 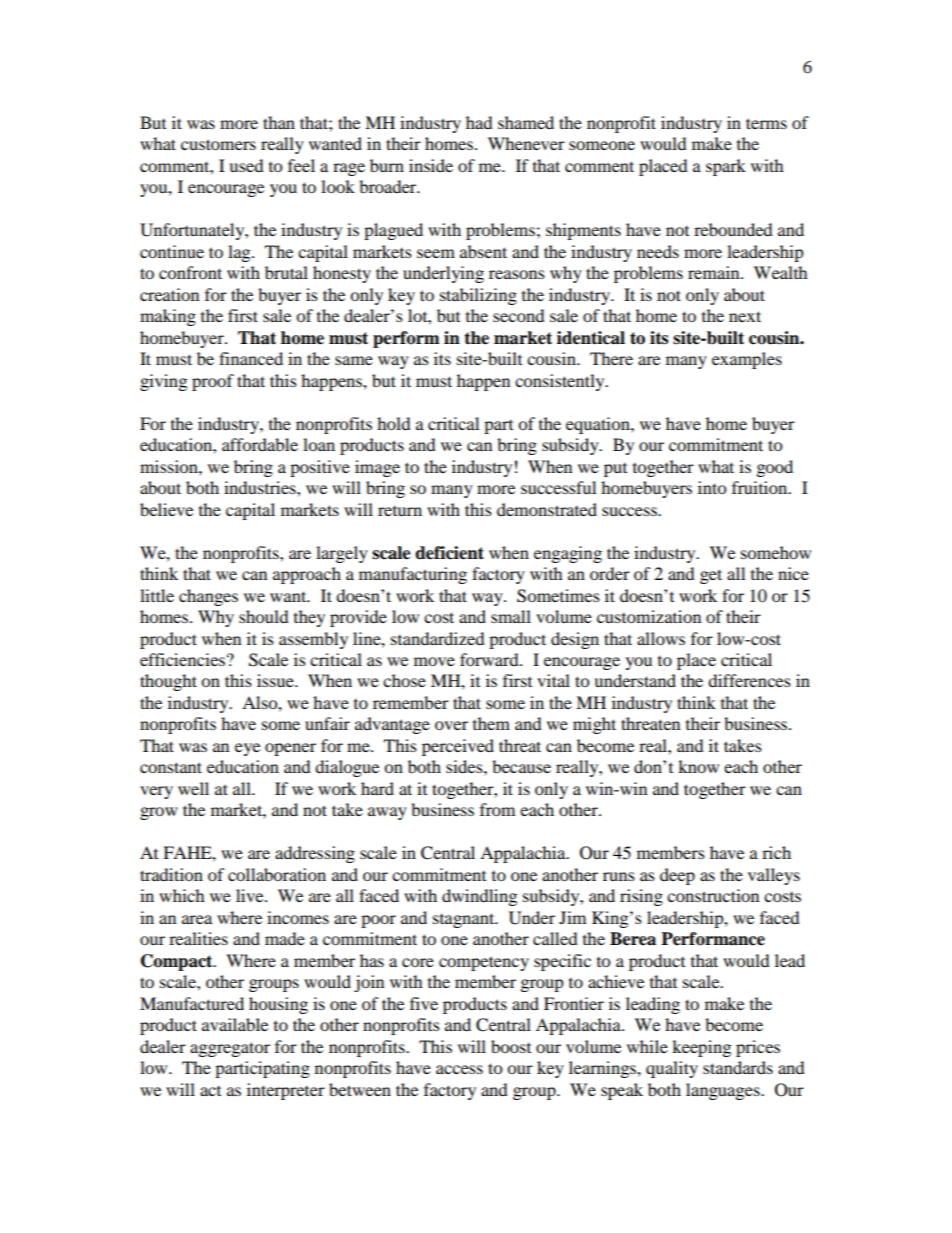 What do you see at coordinates (459, 1069) in the screenshot?
I see `access` at bounding box center [459, 1069].
